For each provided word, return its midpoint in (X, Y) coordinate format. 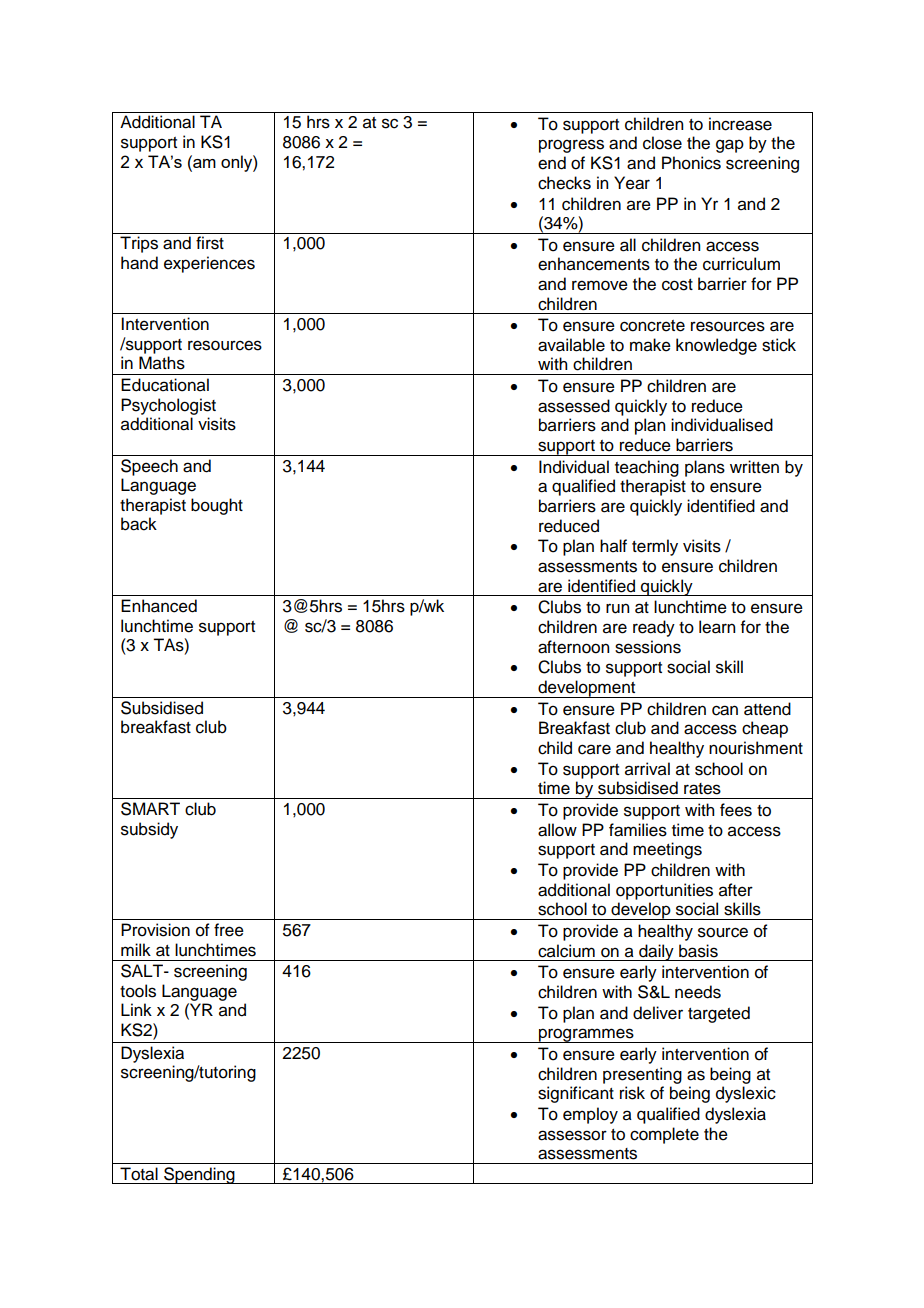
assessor (572, 1135)
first (210, 243)
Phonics (691, 163)
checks (564, 183)
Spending (199, 1175)
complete (664, 1135)
